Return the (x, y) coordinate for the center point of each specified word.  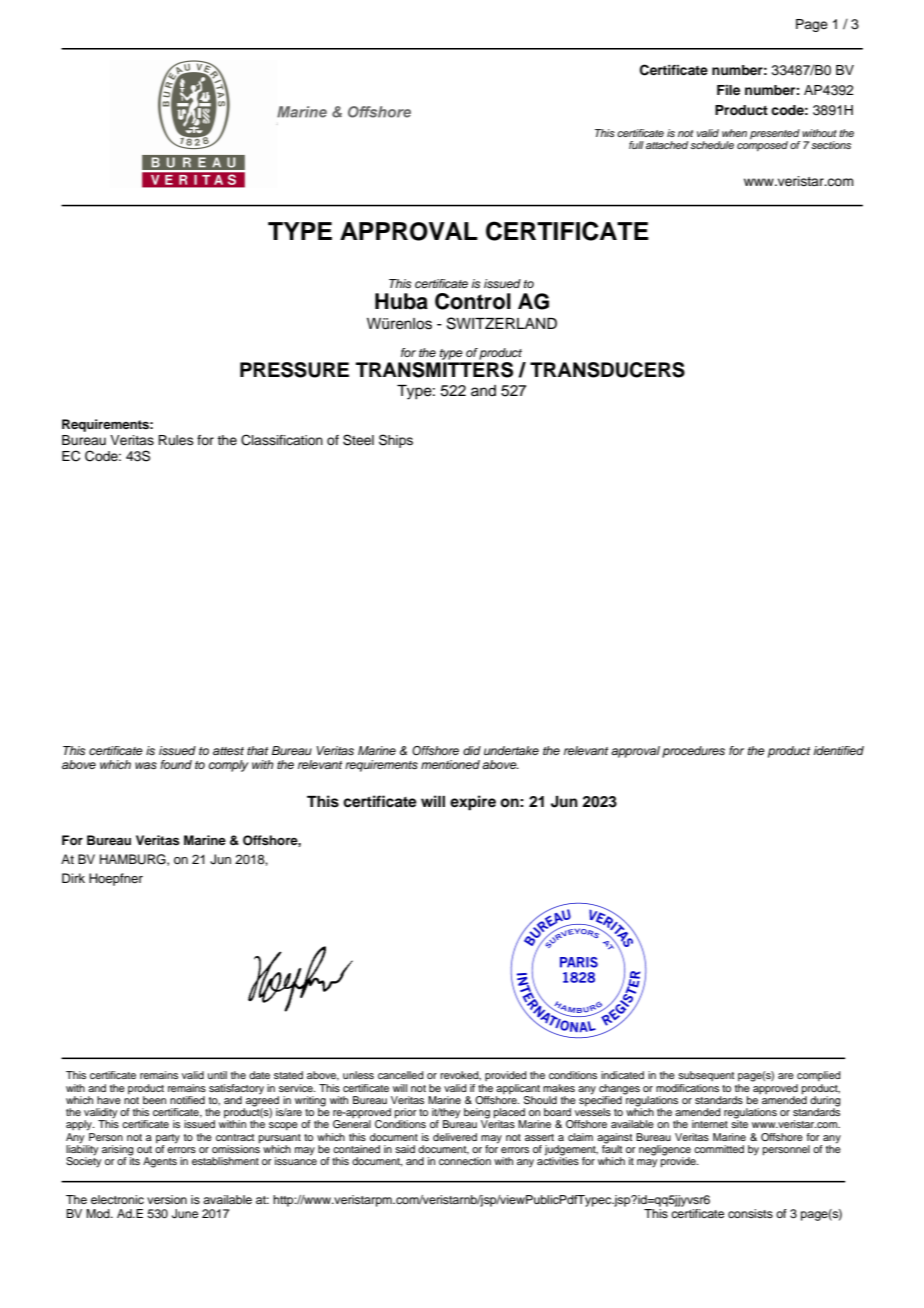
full (636, 145)
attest (228, 751)
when (734, 133)
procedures (693, 752)
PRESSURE (294, 370)
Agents (160, 1162)
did (472, 750)
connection (465, 1161)
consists (750, 1213)
